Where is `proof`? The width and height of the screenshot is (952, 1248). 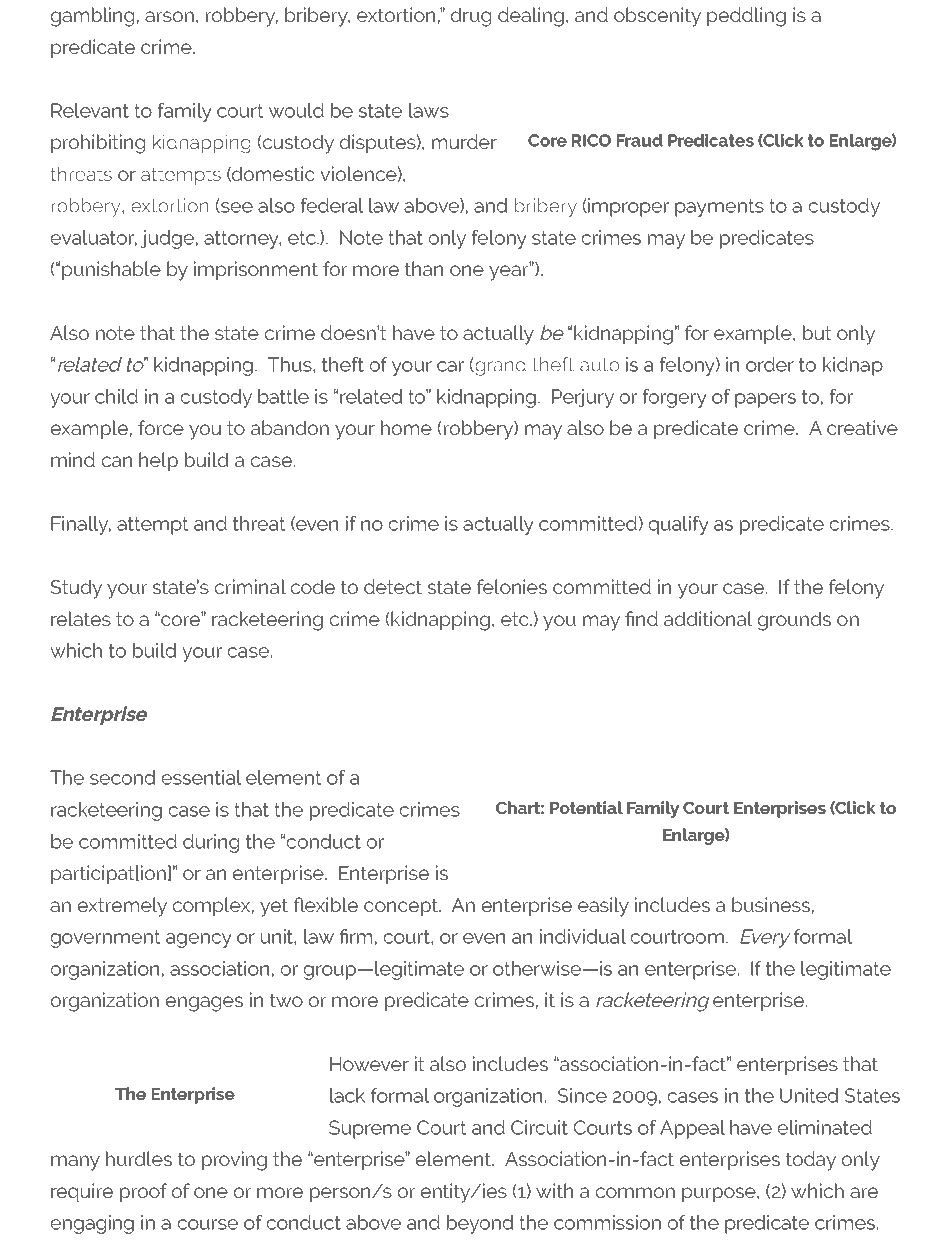
proof is located at coordinates (143, 1192).
